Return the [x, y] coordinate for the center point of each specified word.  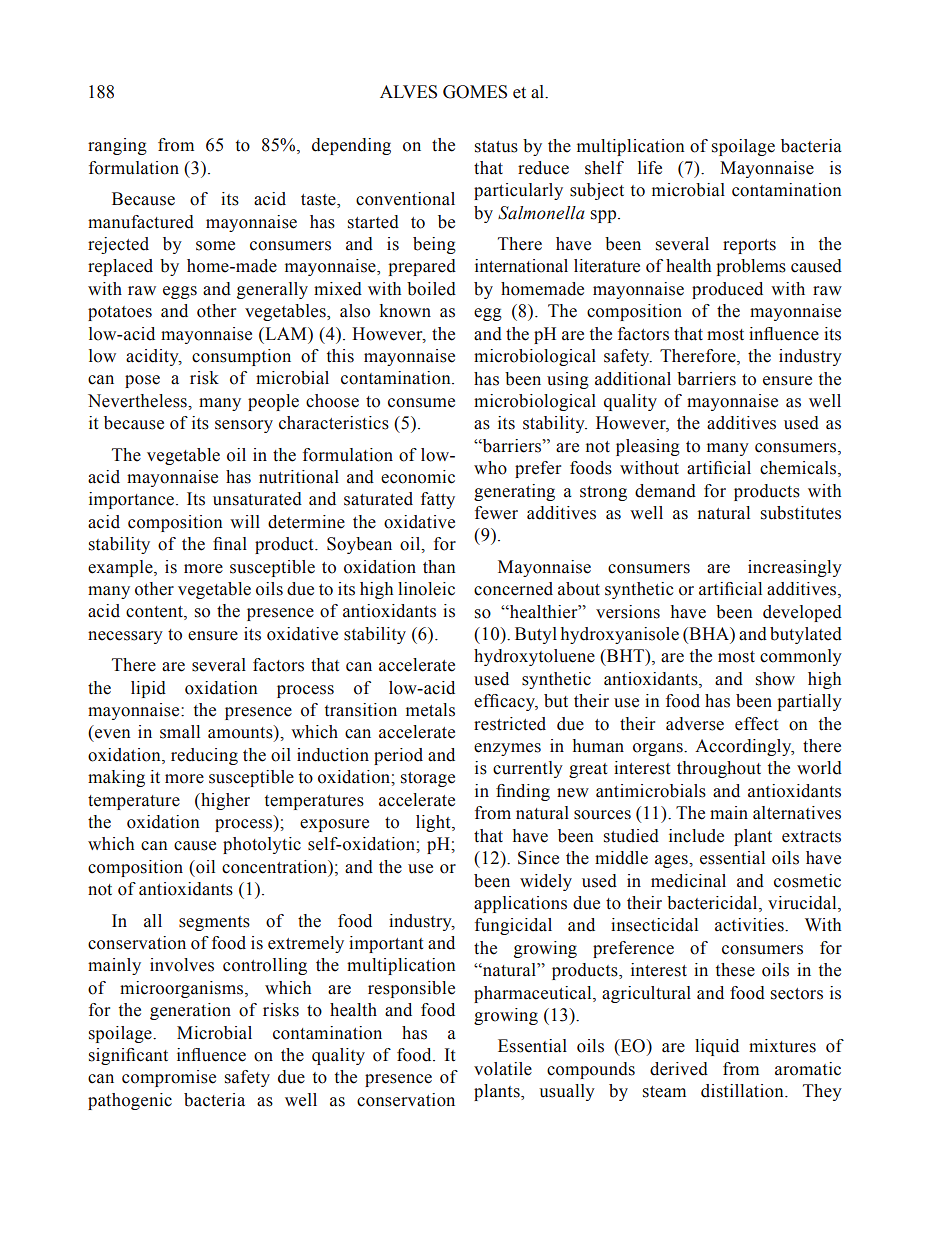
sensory [244, 426]
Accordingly [744, 747]
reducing [204, 756]
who [490, 468]
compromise [169, 1078]
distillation [743, 1091]
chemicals [799, 469]
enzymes [507, 749]
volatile [503, 1069]
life [650, 168]
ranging [117, 146]
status [496, 147]
